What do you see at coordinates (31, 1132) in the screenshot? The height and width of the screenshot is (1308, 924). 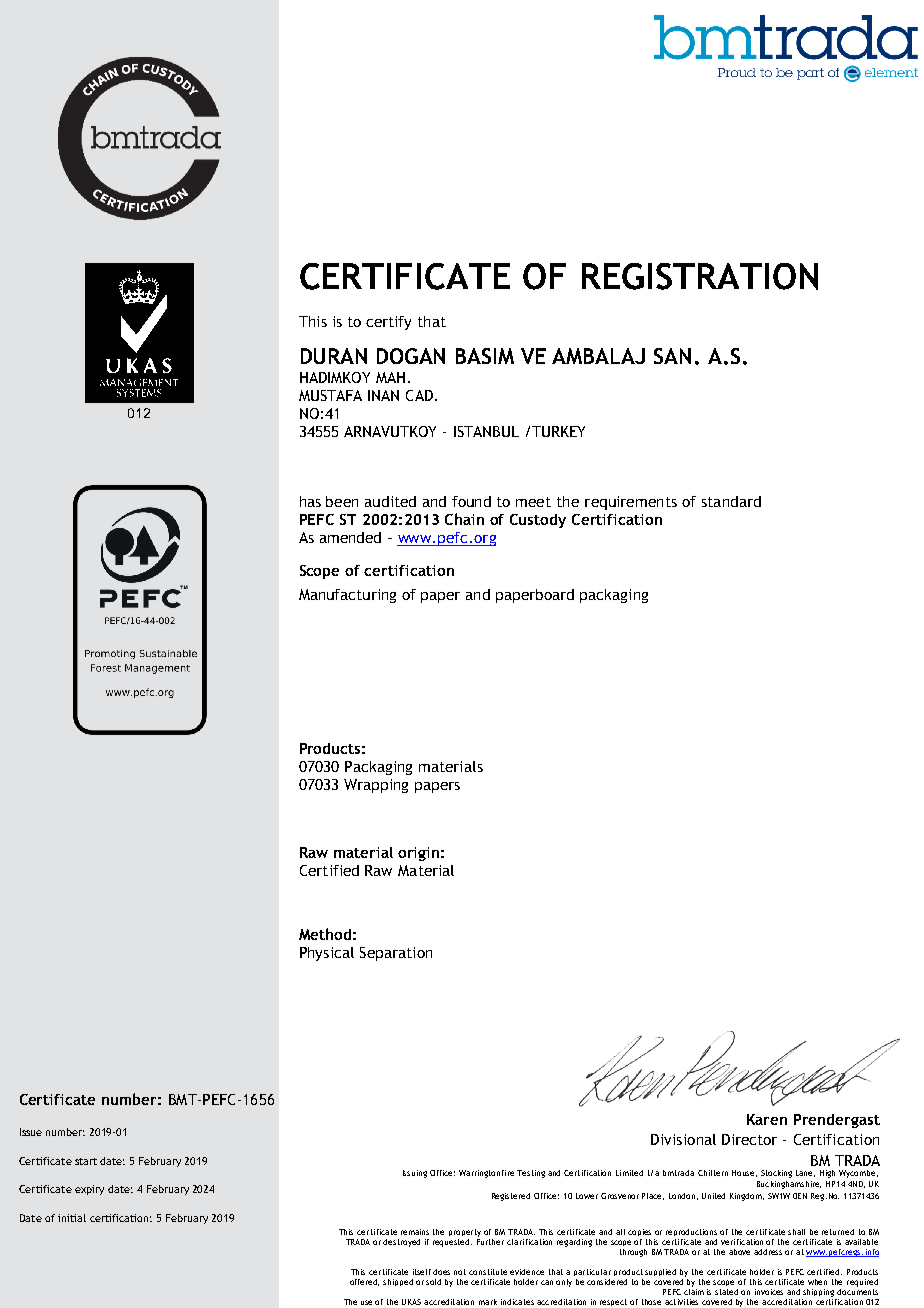 I see `Issue` at bounding box center [31, 1132].
